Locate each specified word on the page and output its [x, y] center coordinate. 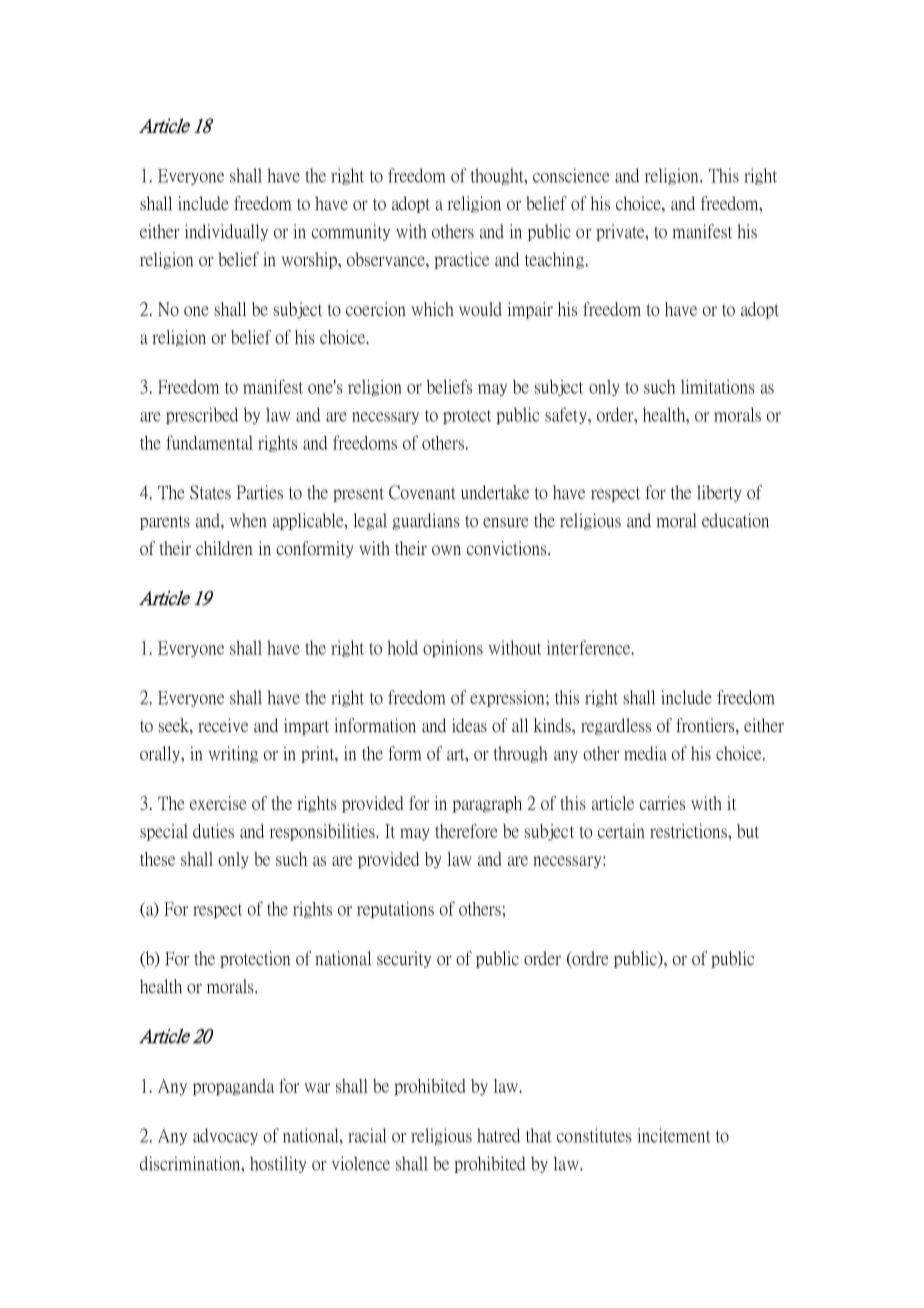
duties [213, 831]
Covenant [422, 492]
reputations [395, 910]
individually [226, 232]
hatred [498, 1135]
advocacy [225, 1136]
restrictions [689, 831]
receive [223, 725]
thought [498, 176]
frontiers [706, 726]
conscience [571, 175]
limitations [718, 387]
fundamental [209, 442]
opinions [453, 649]
